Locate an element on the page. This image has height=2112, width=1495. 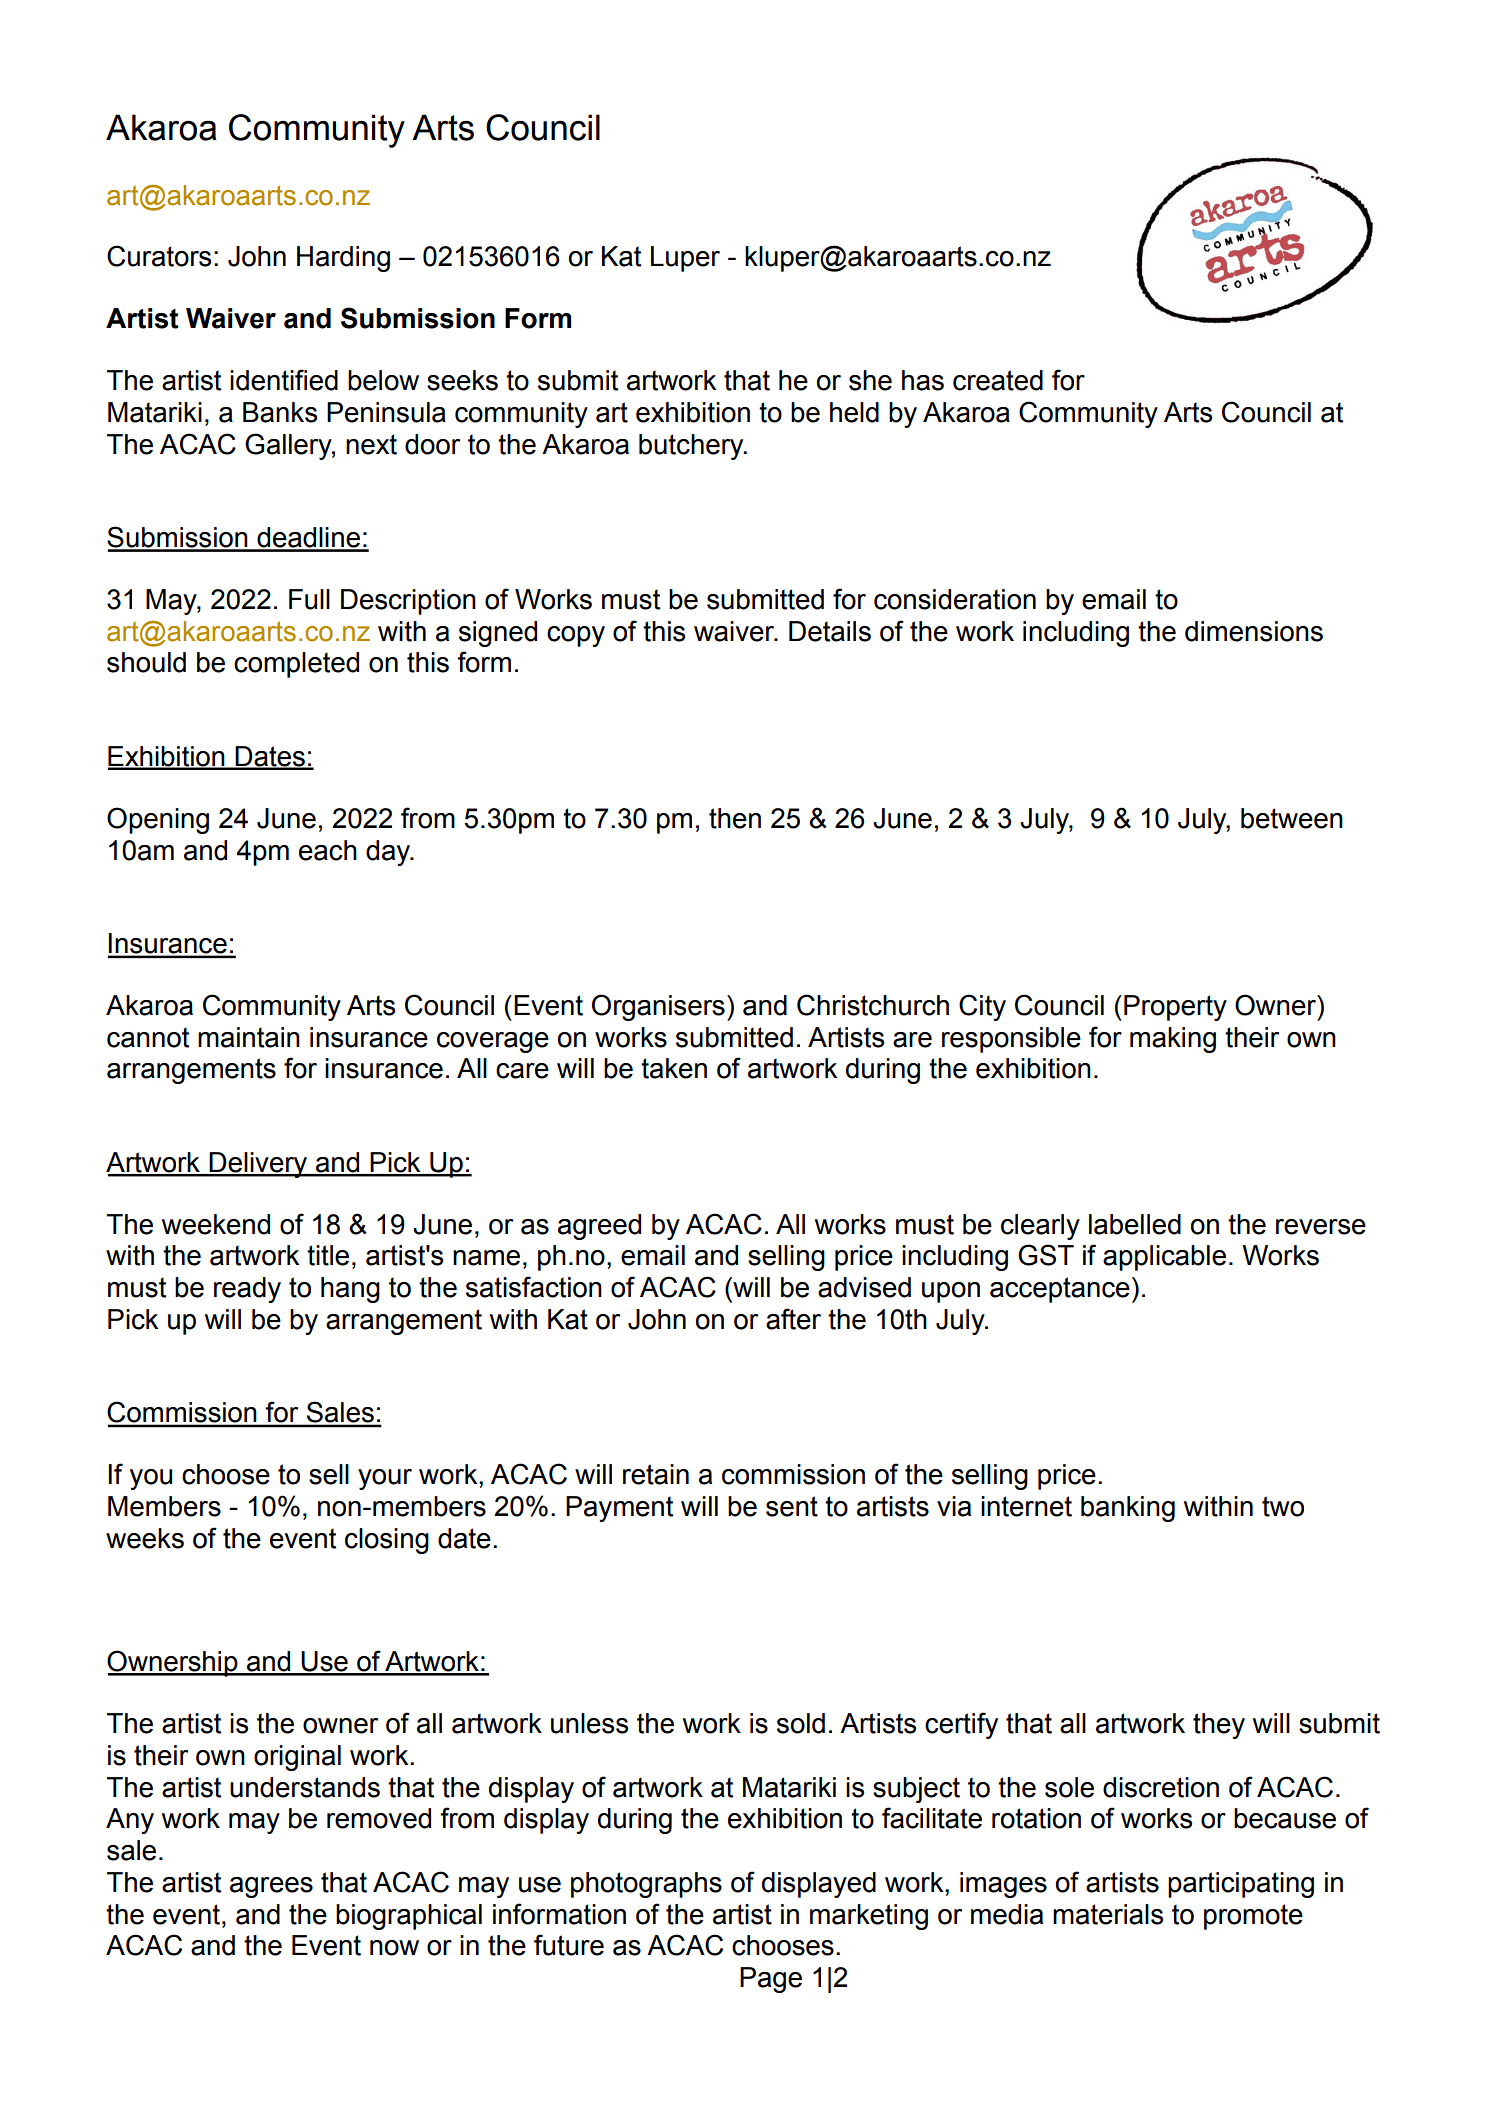
Organisers is located at coordinates (658, 1007).
